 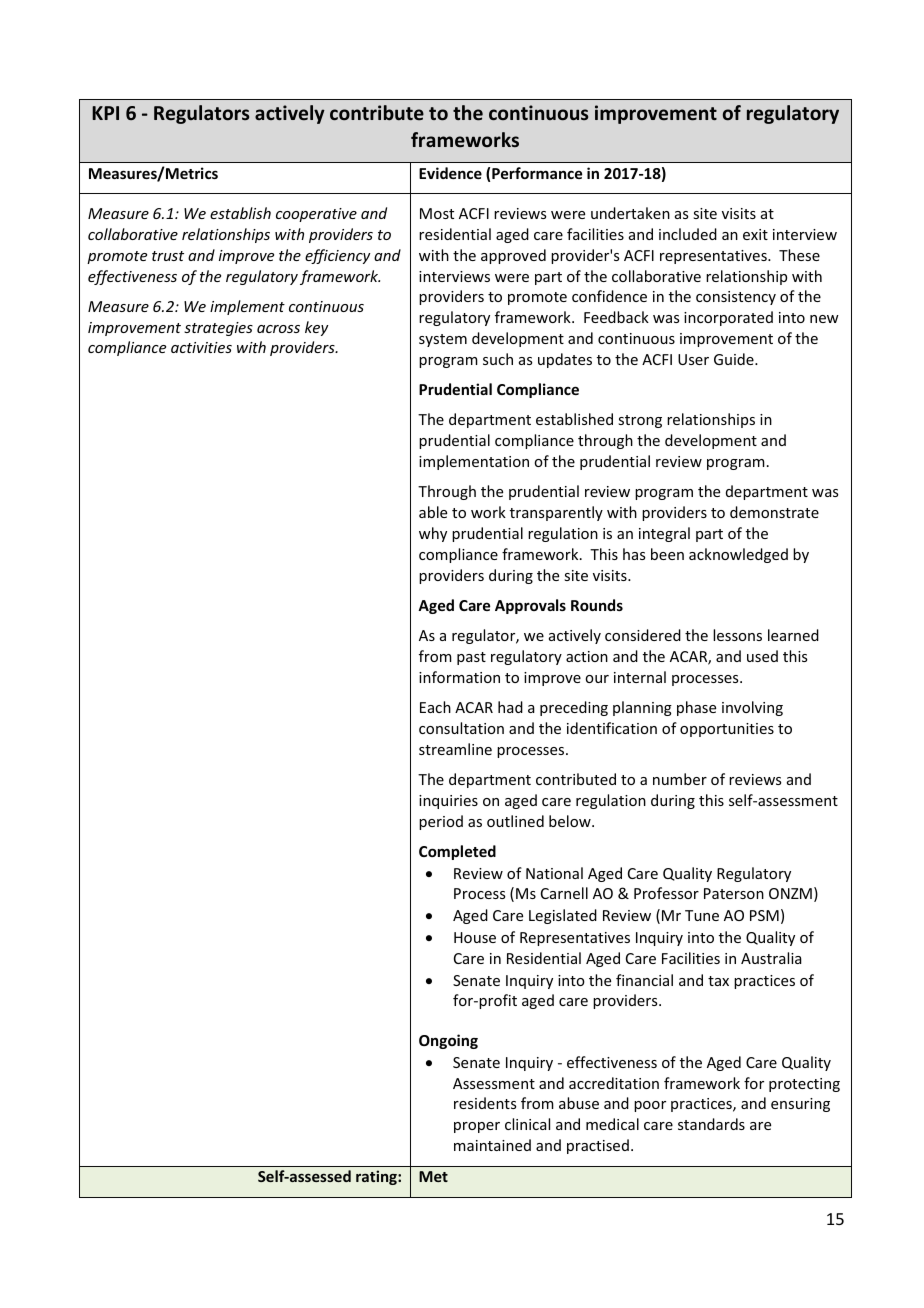 What do you see at coordinates (448, 1041) in the screenshot?
I see `Ongoing` at bounding box center [448, 1041].
